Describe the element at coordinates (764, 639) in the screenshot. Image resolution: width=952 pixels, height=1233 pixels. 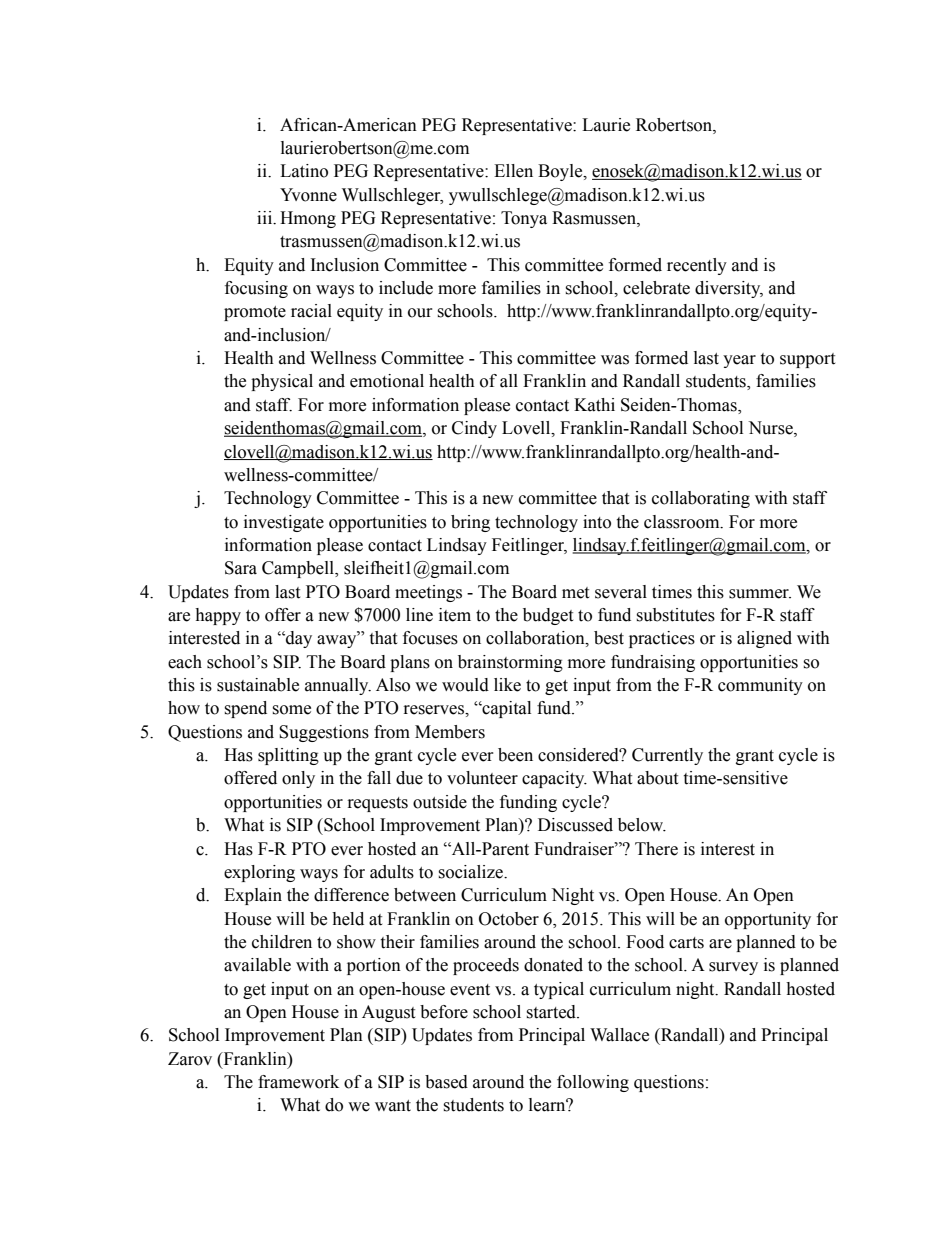
I see `aligned` at that location.
